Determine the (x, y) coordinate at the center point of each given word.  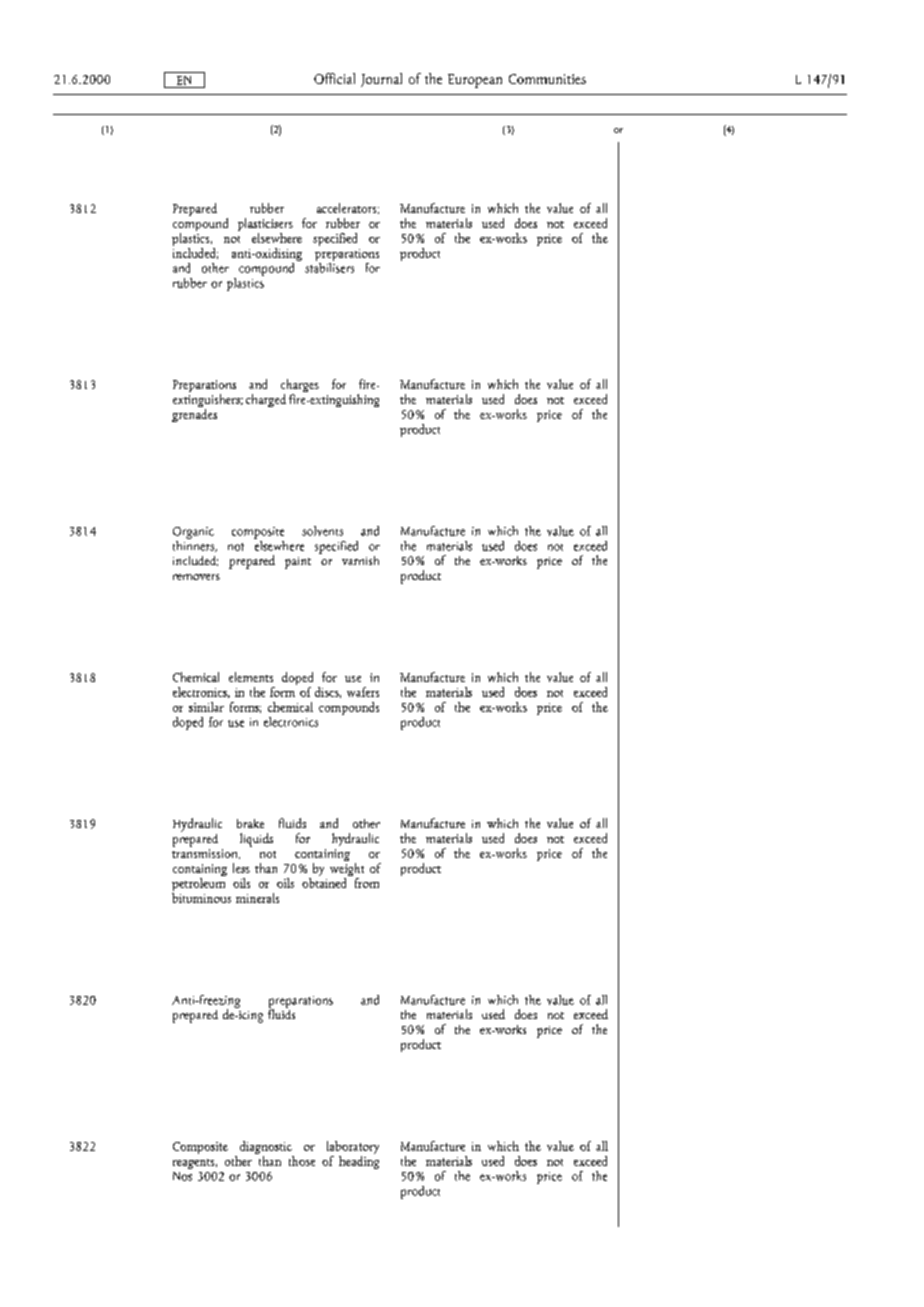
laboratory (353, 1149)
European (475, 81)
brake (250, 823)
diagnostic (267, 1149)
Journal (381, 80)
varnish (360, 560)
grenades (194, 414)
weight (347, 869)
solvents (322, 531)
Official (334, 78)
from (365, 881)
